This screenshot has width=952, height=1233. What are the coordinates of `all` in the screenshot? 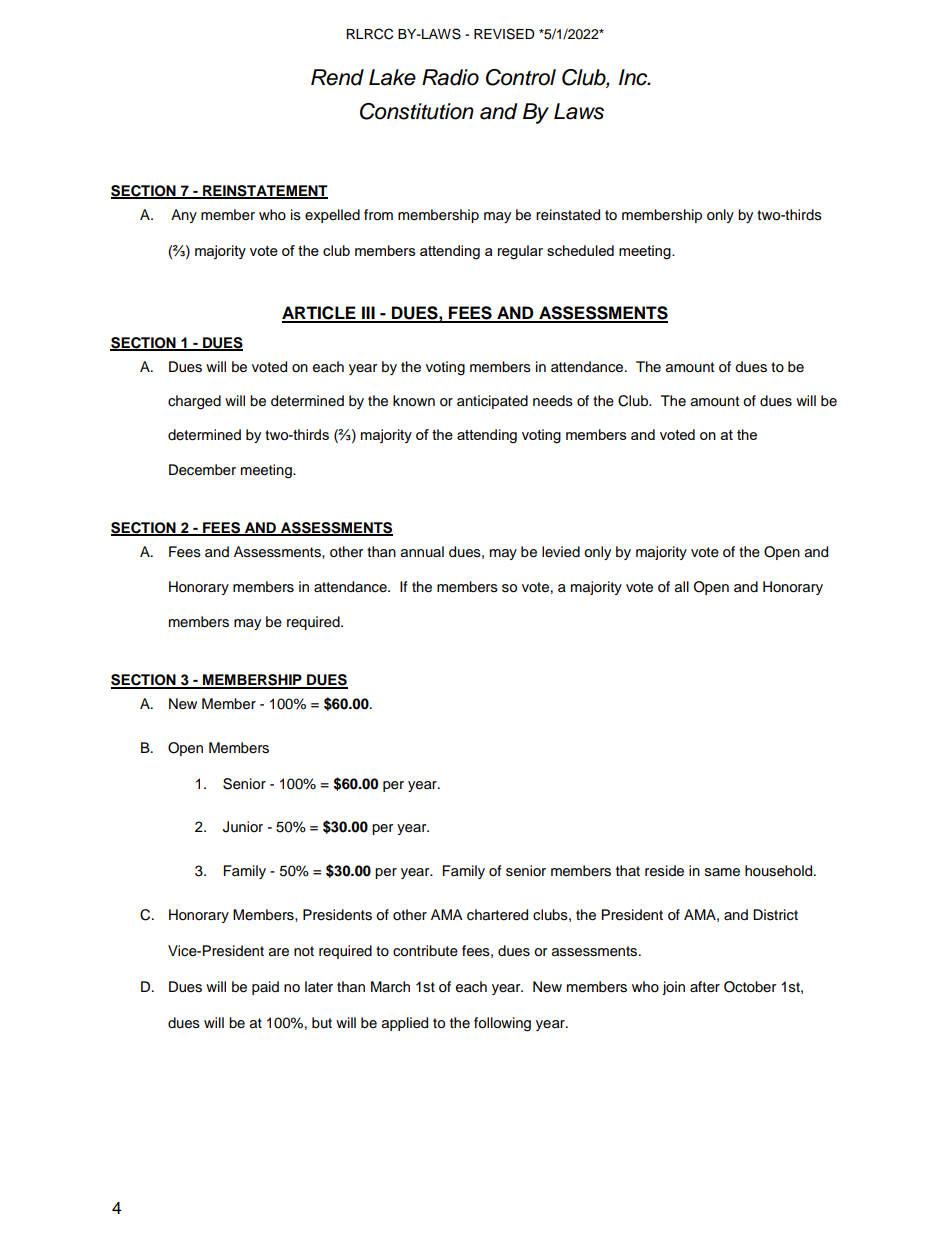 It's located at (682, 587).
